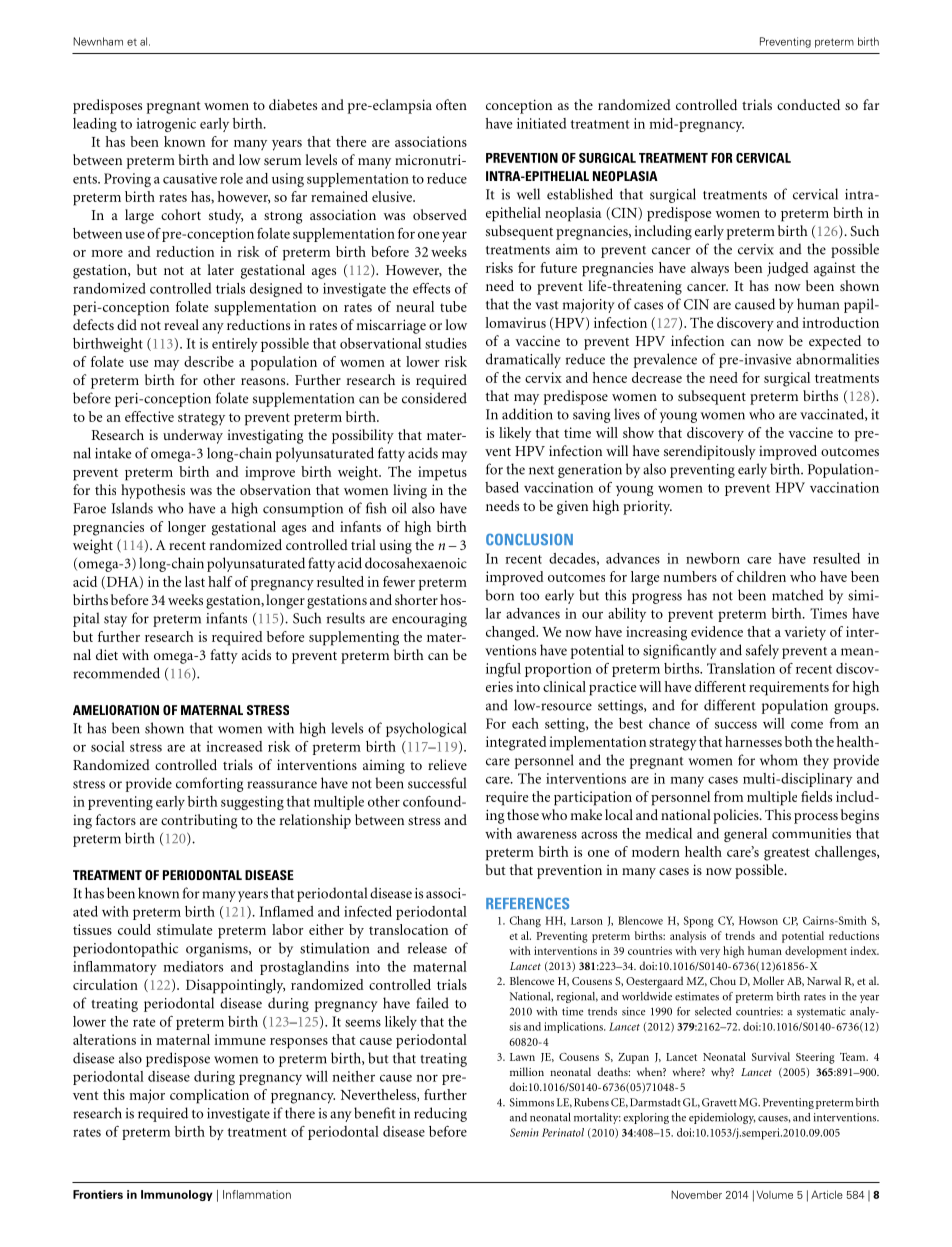 The width and height of the screenshot is (952, 1247). What do you see at coordinates (177, 1195) in the screenshot?
I see `Immunology` at bounding box center [177, 1195].
